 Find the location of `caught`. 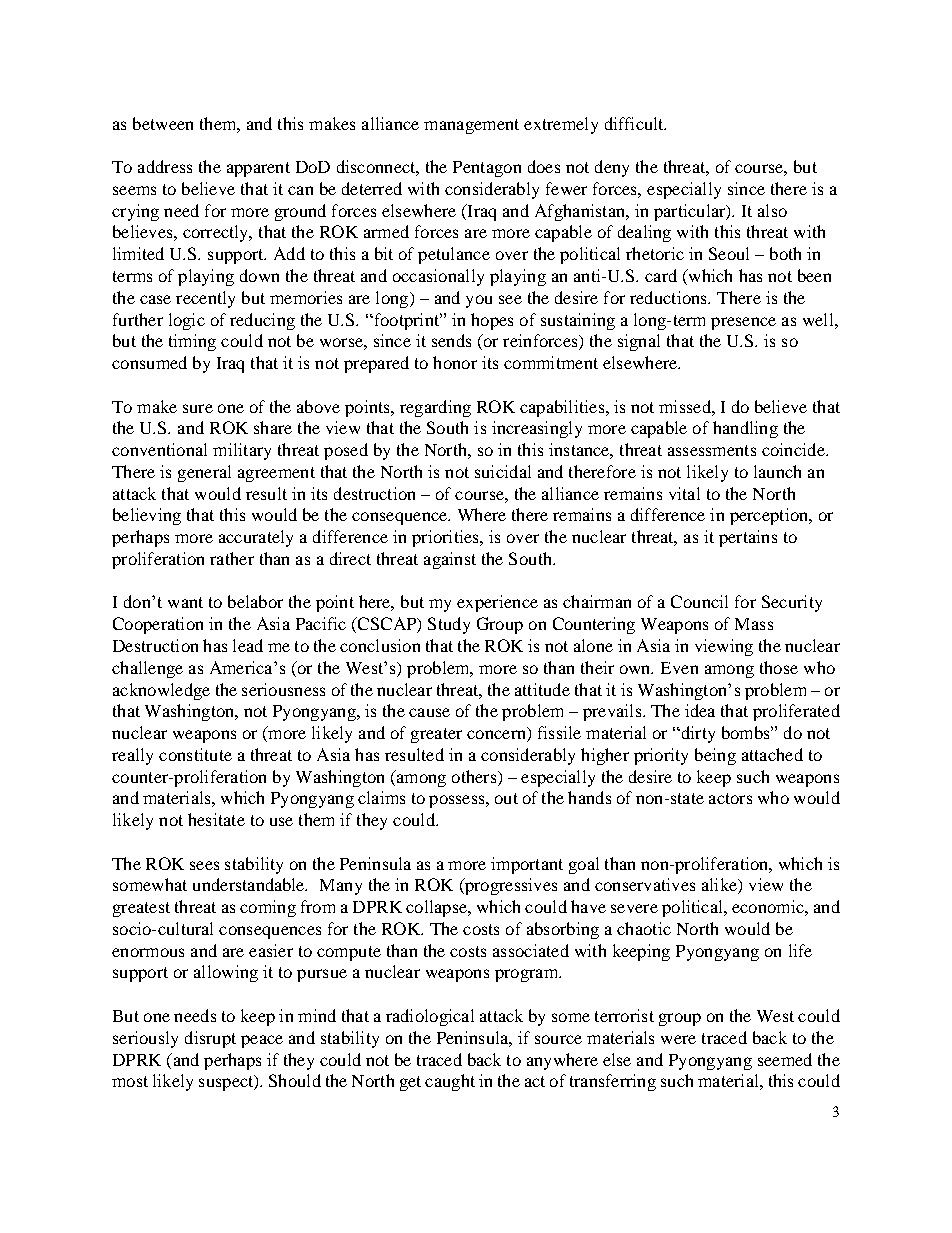

caught is located at coordinates (450, 1082).
